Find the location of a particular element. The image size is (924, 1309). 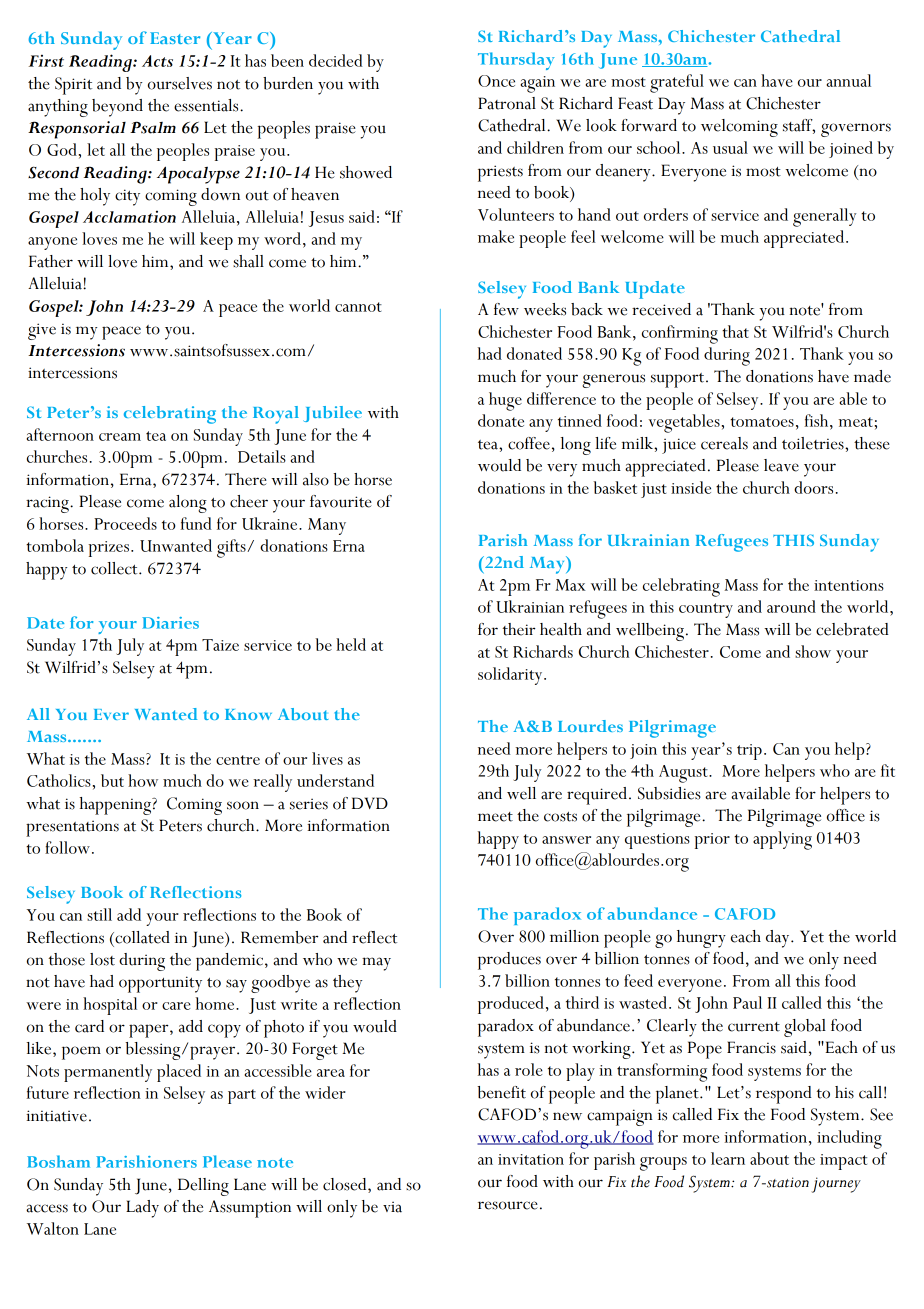

resource is located at coordinates (508, 1205).
